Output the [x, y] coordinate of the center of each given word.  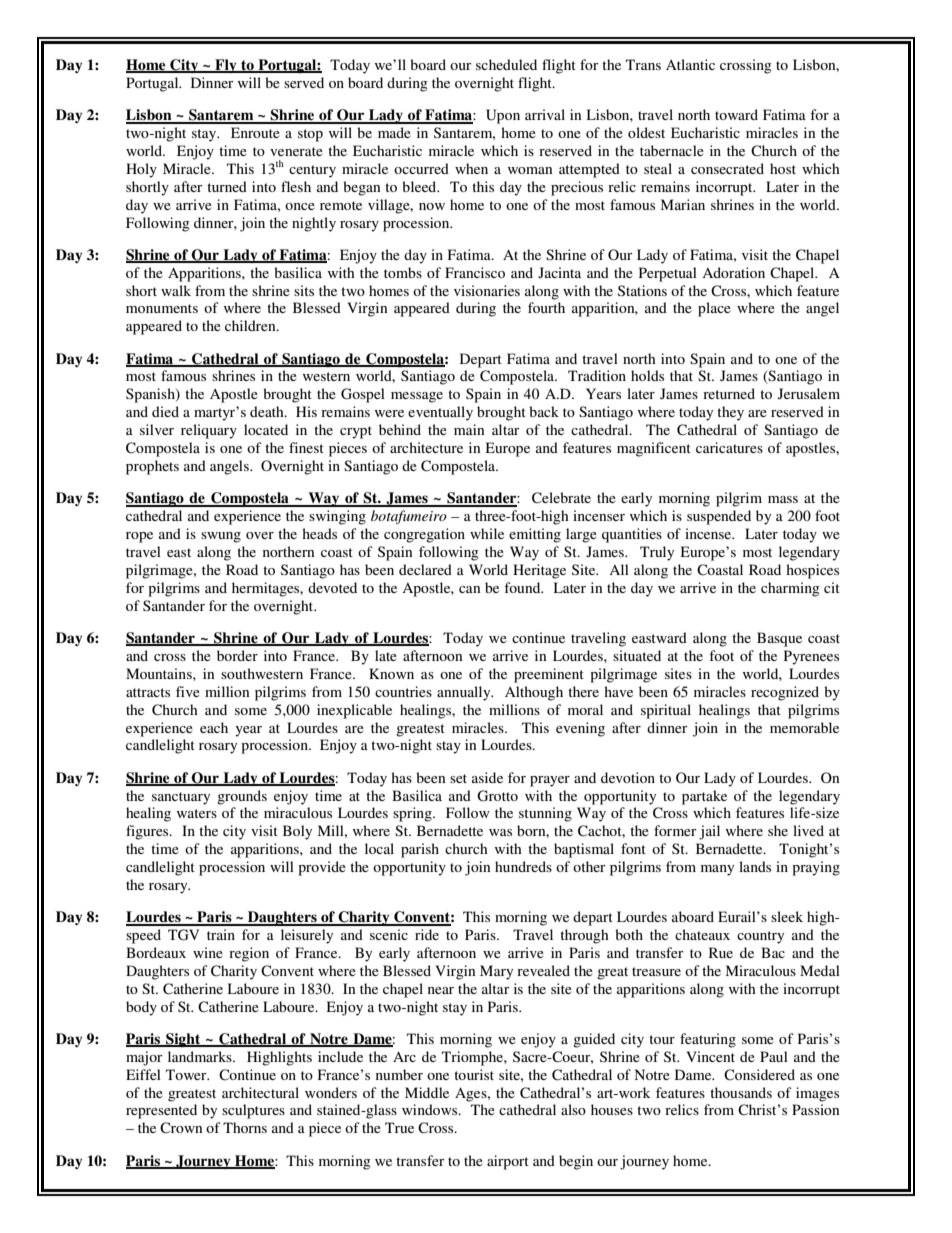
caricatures [729, 447]
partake [704, 797]
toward [736, 114]
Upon [503, 116]
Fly [226, 66]
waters [197, 813]
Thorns [245, 1127]
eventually [440, 413]
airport [508, 1162]
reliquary [209, 431]
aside [487, 777]
